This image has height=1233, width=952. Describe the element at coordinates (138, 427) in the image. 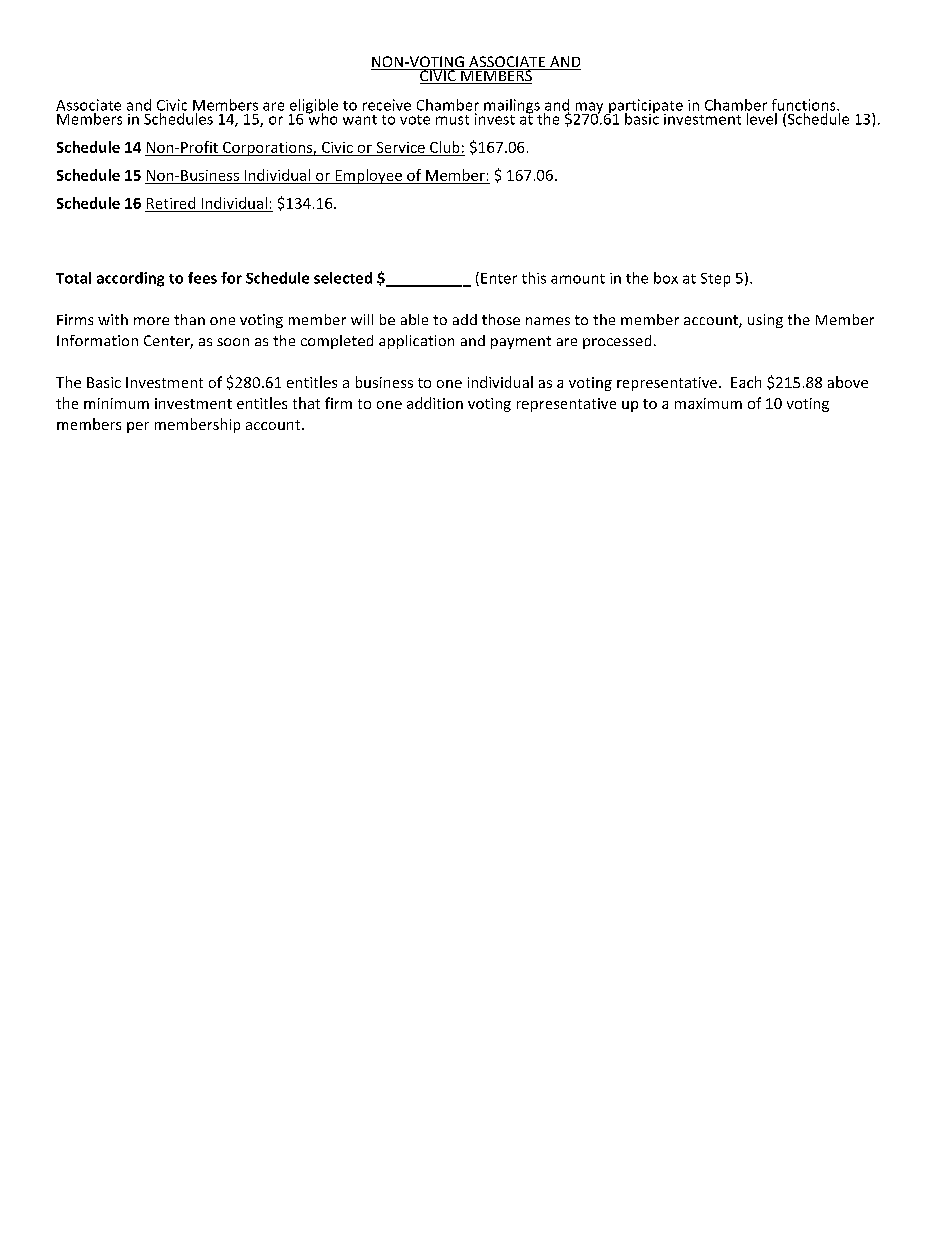

I see `per` at that location.
